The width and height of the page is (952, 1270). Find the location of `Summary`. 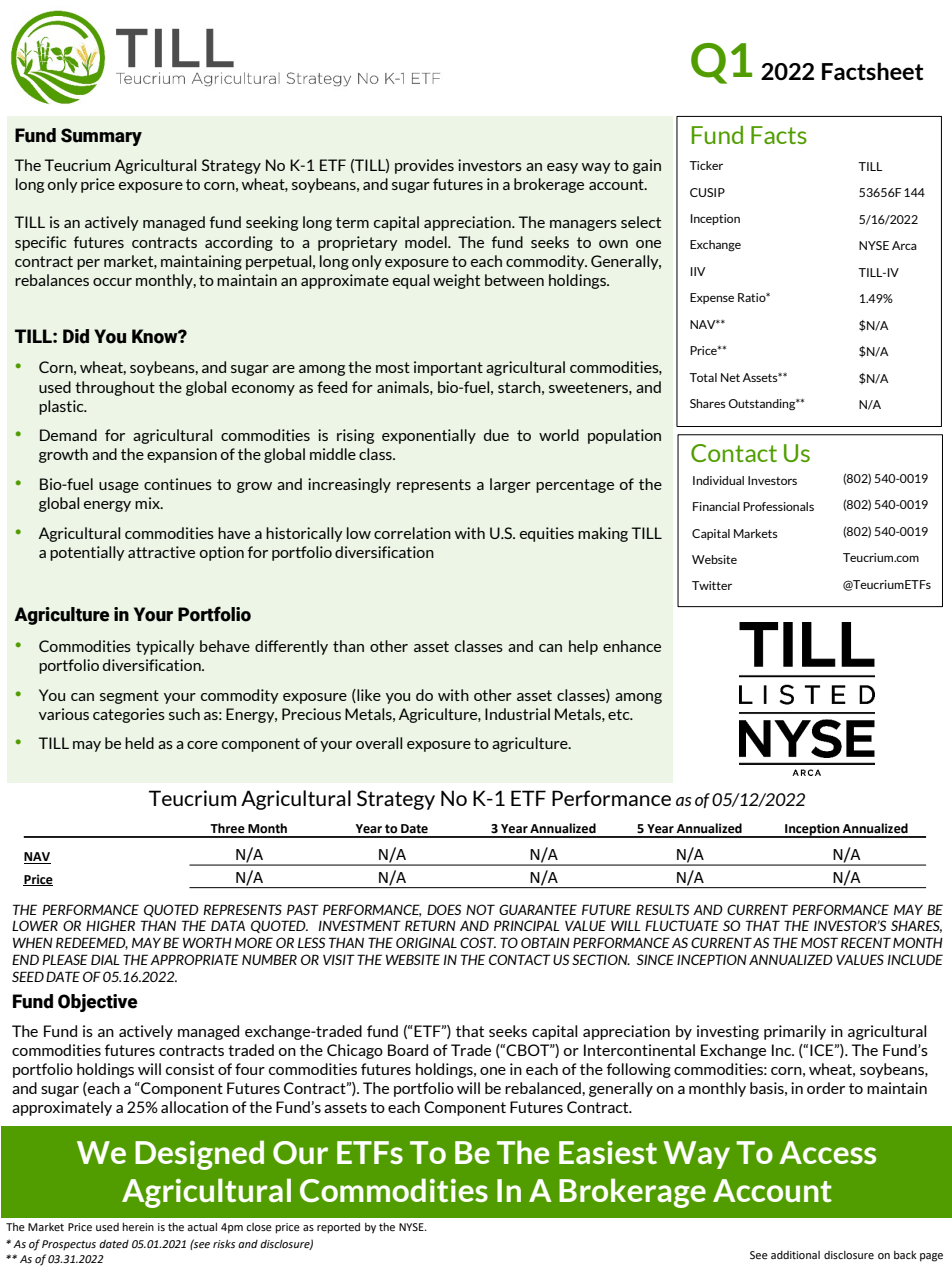

Summary is located at coordinates (101, 137).
